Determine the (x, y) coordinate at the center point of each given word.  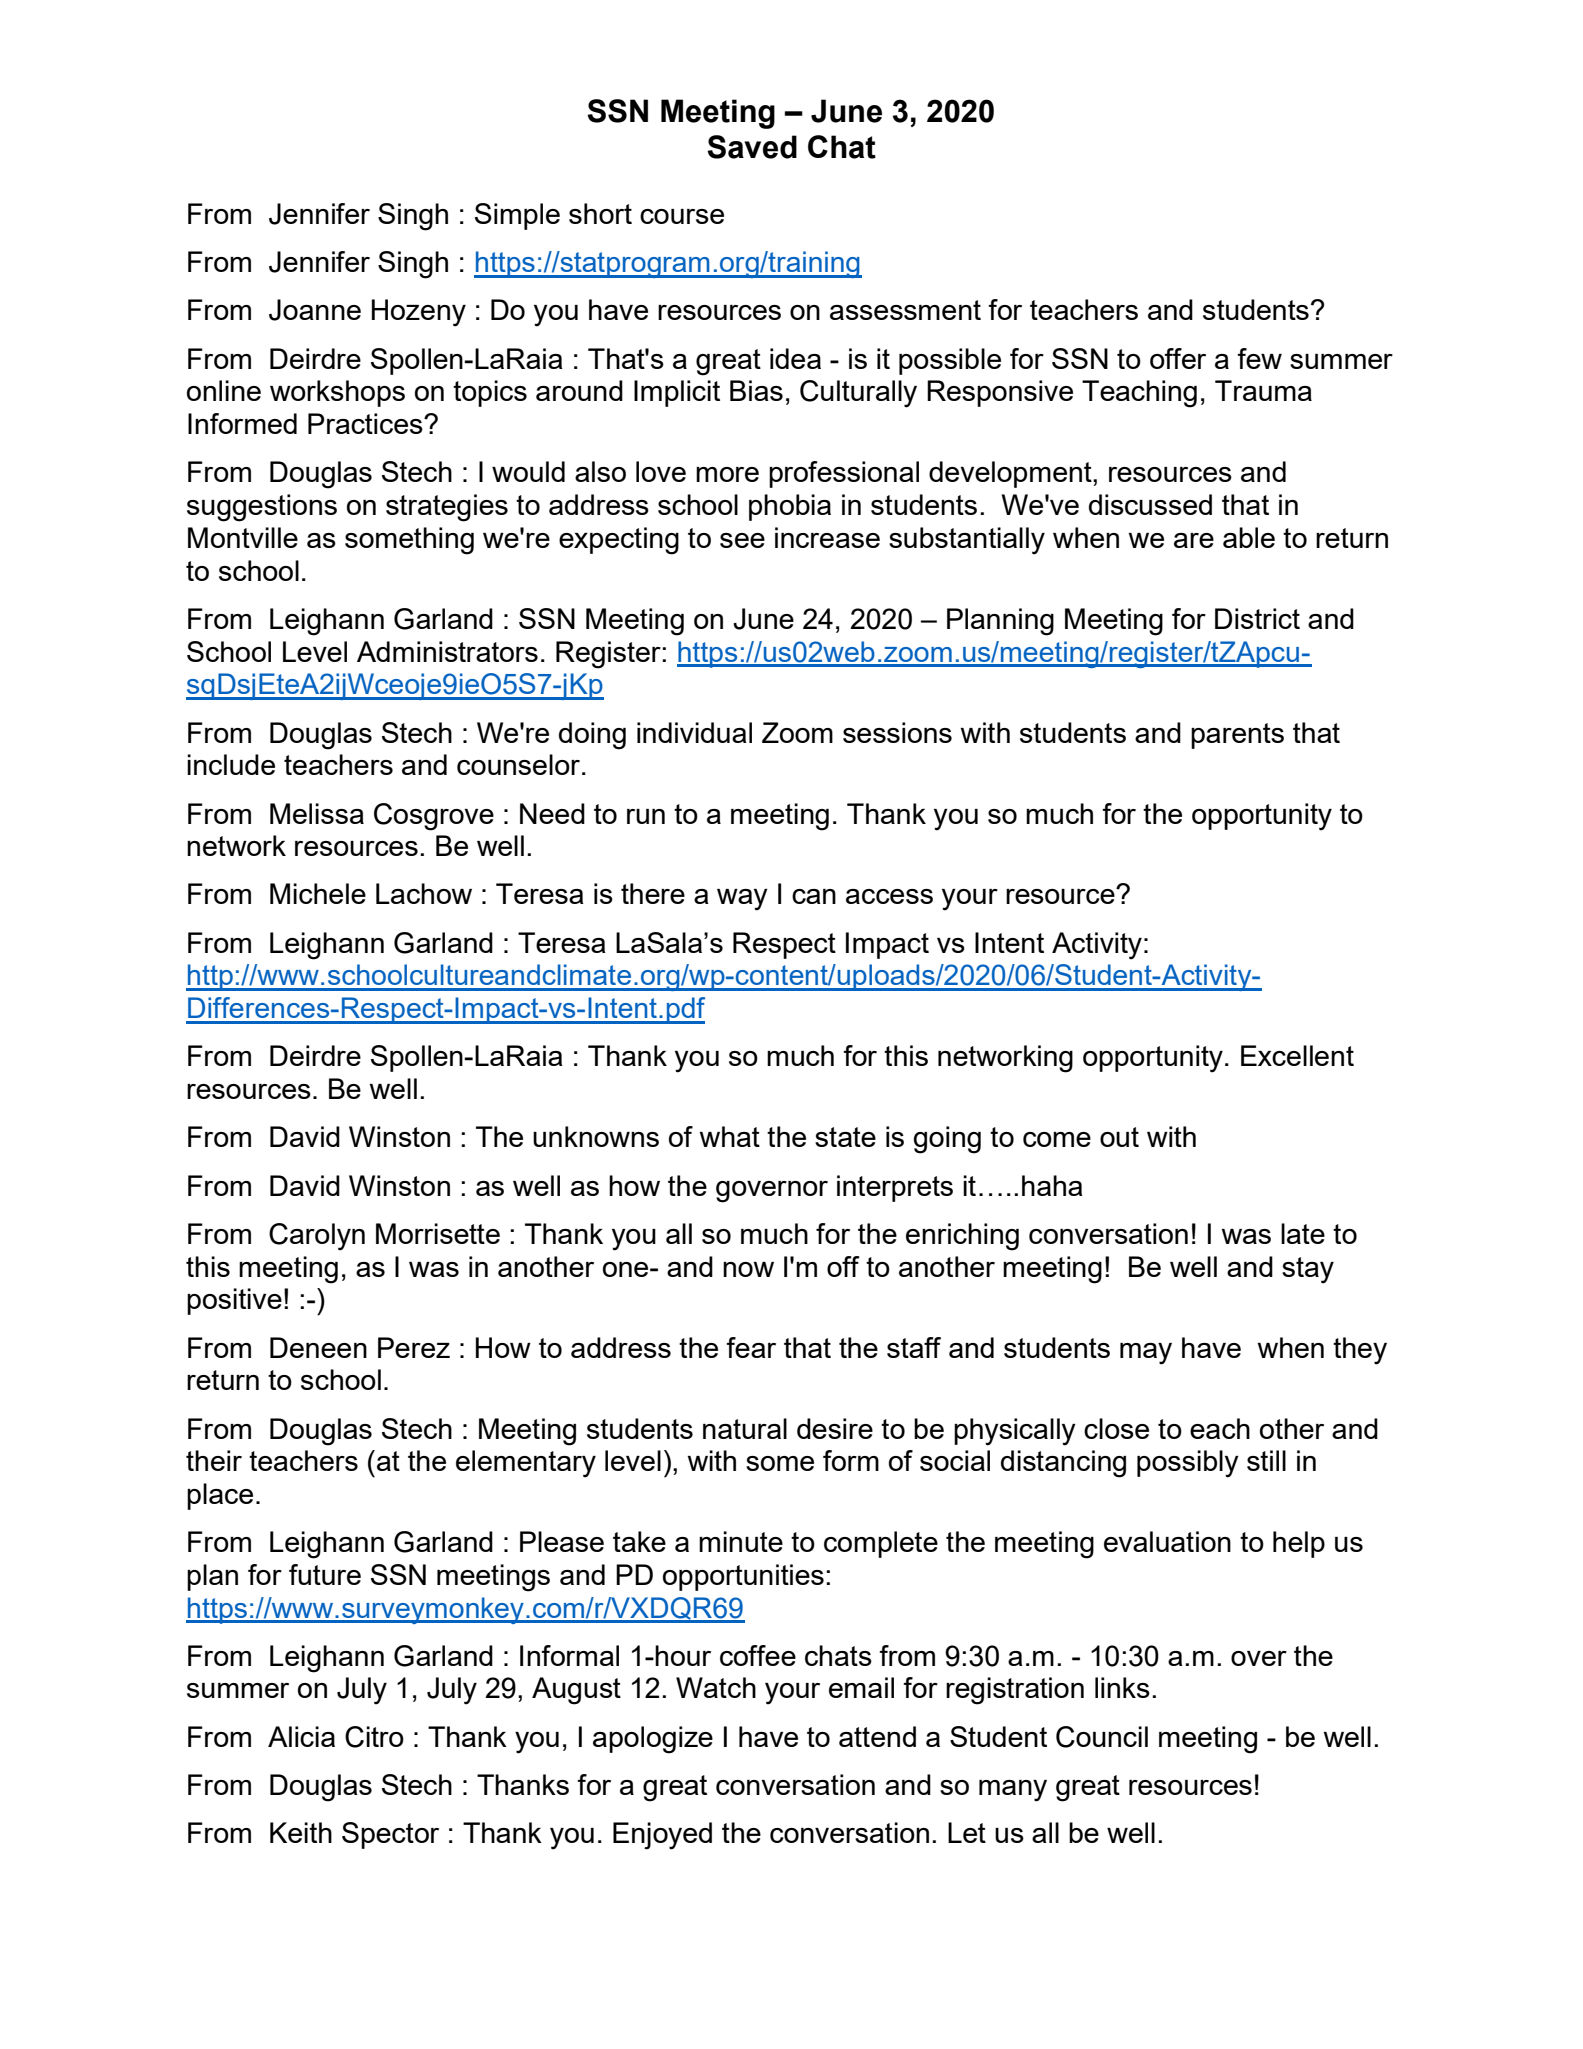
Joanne (315, 310)
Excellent (1297, 1055)
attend (877, 1736)
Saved (752, 147)
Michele (318, 893)
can (814, 896)
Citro (374, 1737)
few (1259, 358)
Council (1102, 1737)
